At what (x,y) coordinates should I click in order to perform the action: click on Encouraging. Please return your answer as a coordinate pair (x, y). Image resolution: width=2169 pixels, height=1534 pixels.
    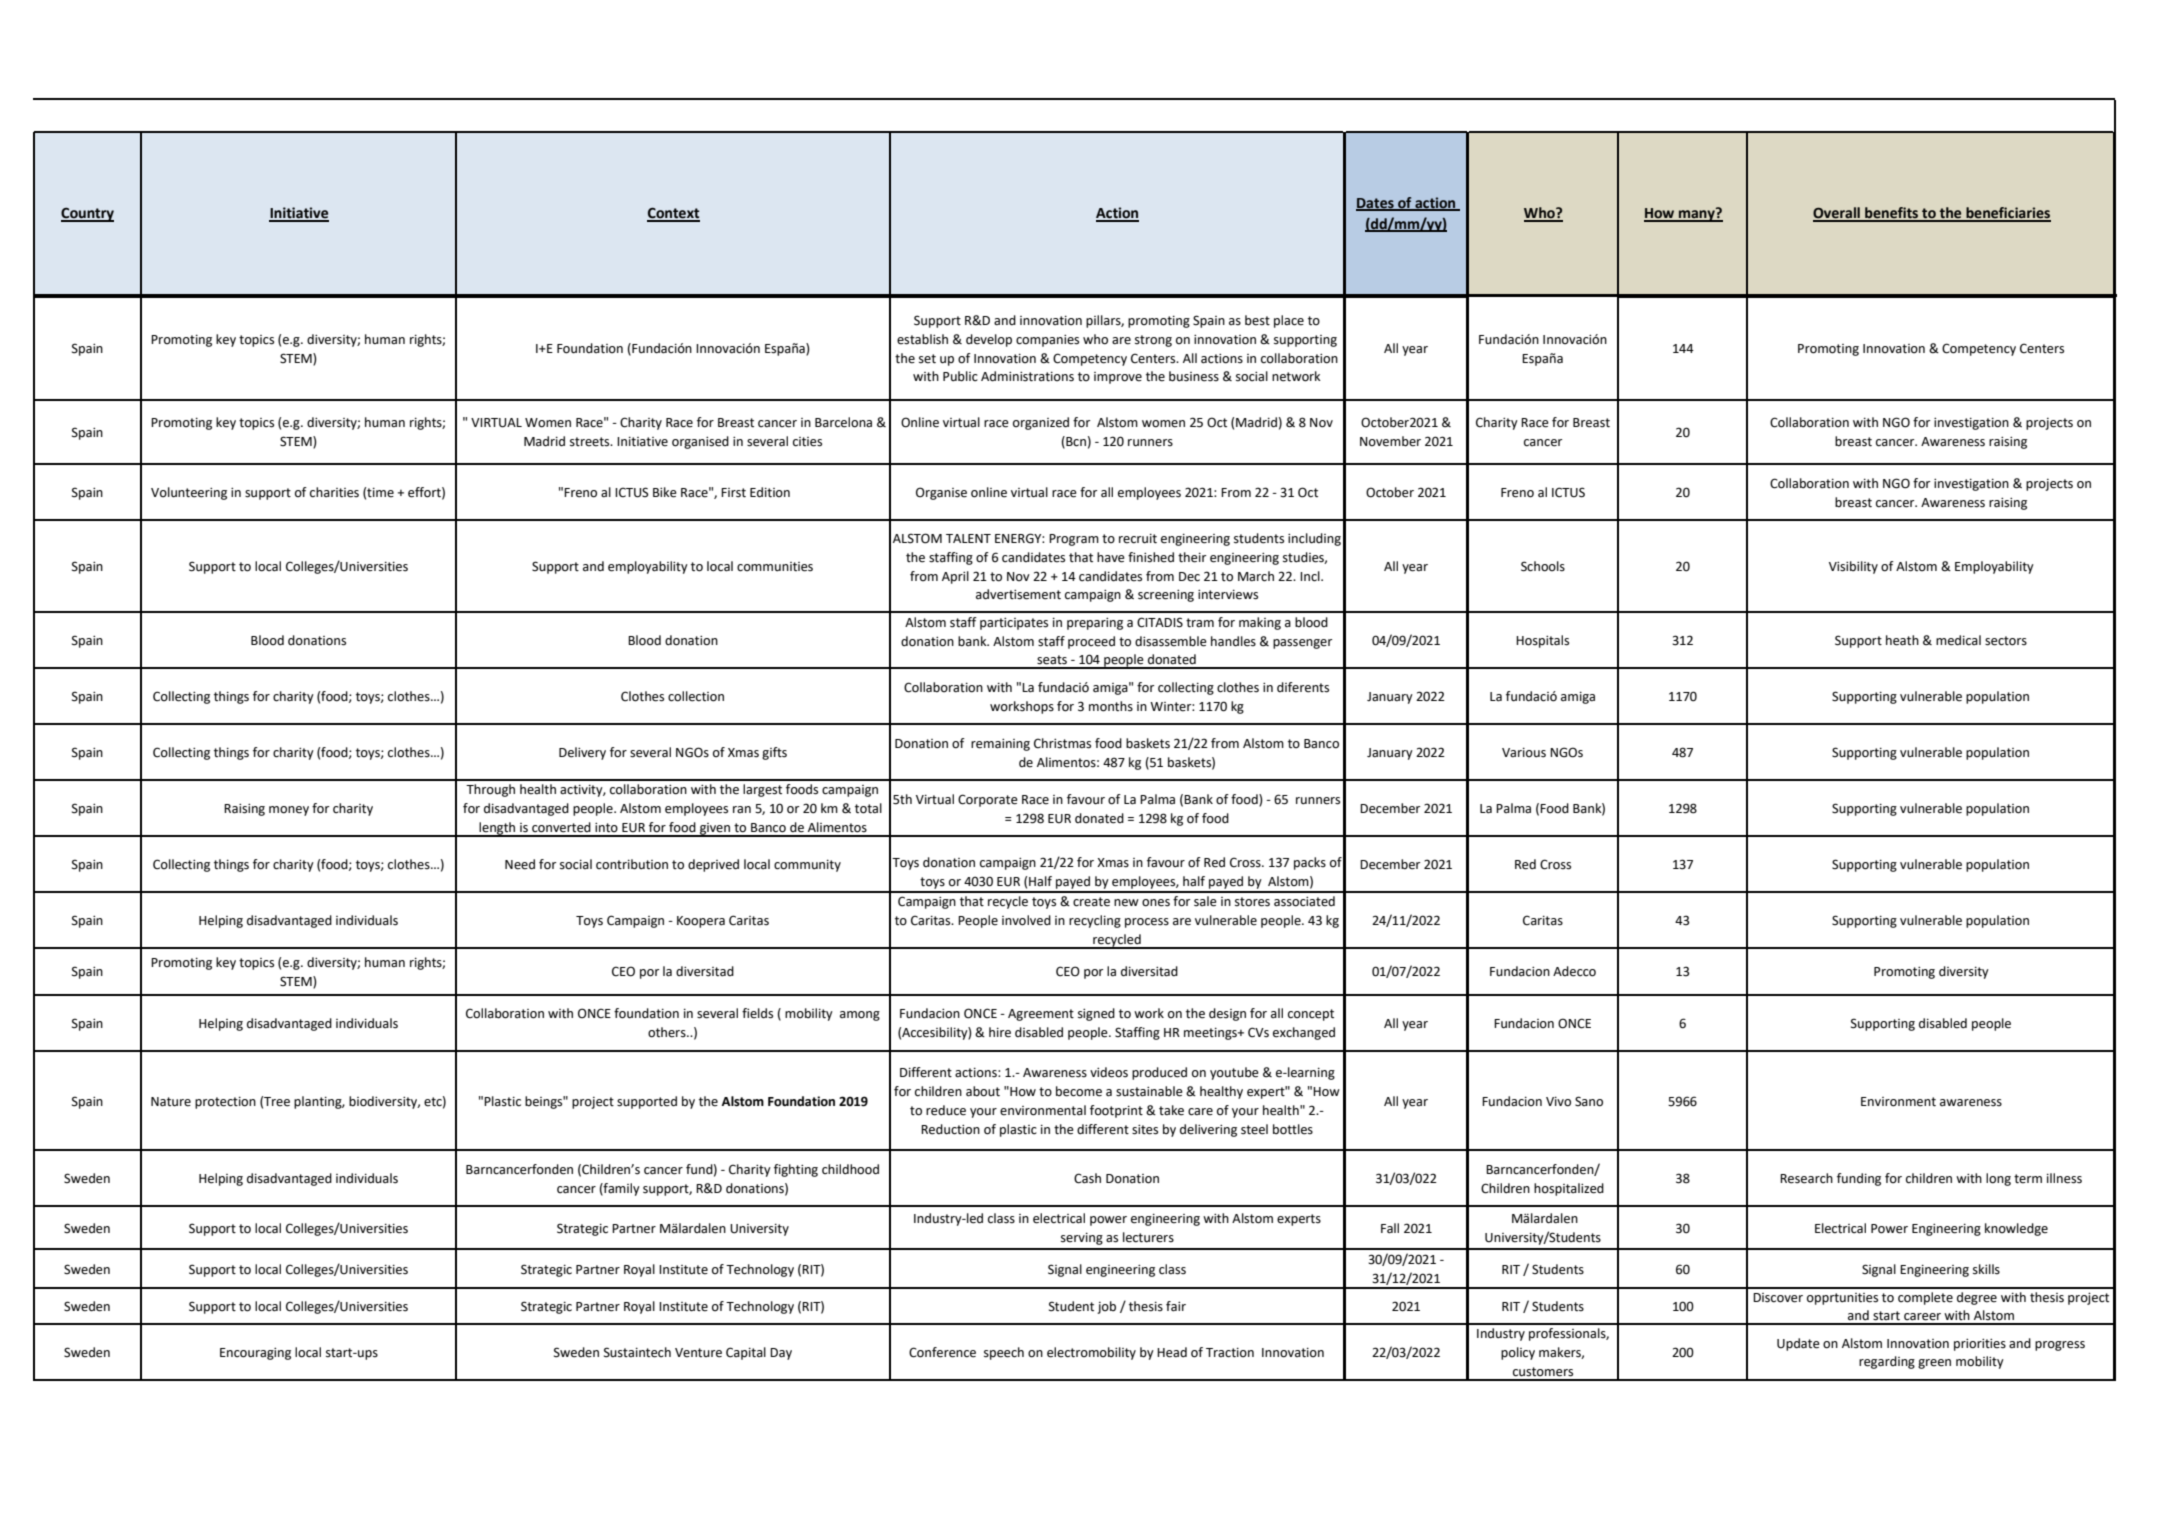
    Looking at the image, I should click on (255, 1354).
